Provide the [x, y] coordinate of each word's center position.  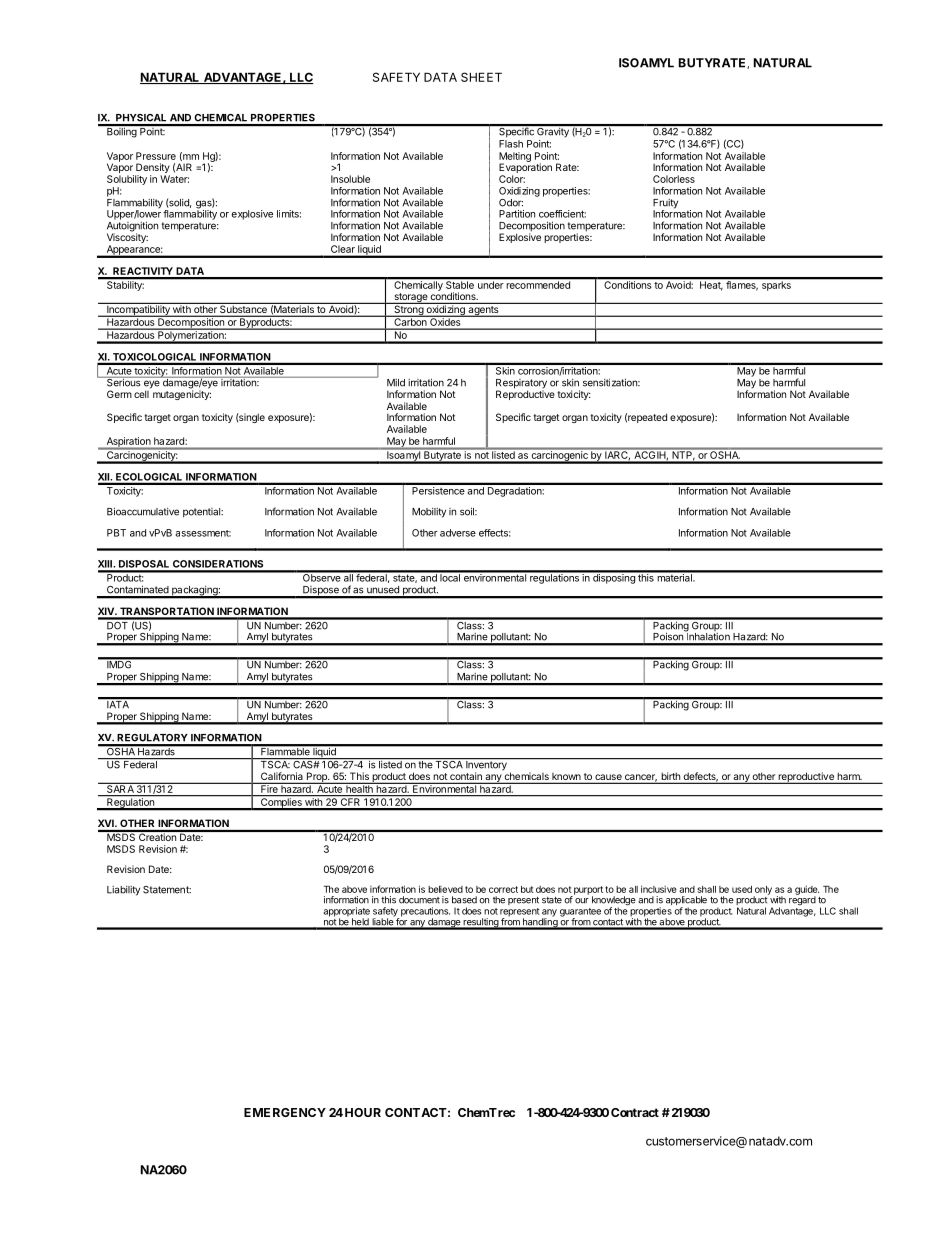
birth [670, 777]
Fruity [665, 205]
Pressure [156, 156]
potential [203, 513]
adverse [458, 533]
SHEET [481, 77]
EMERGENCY [285, 1112]
